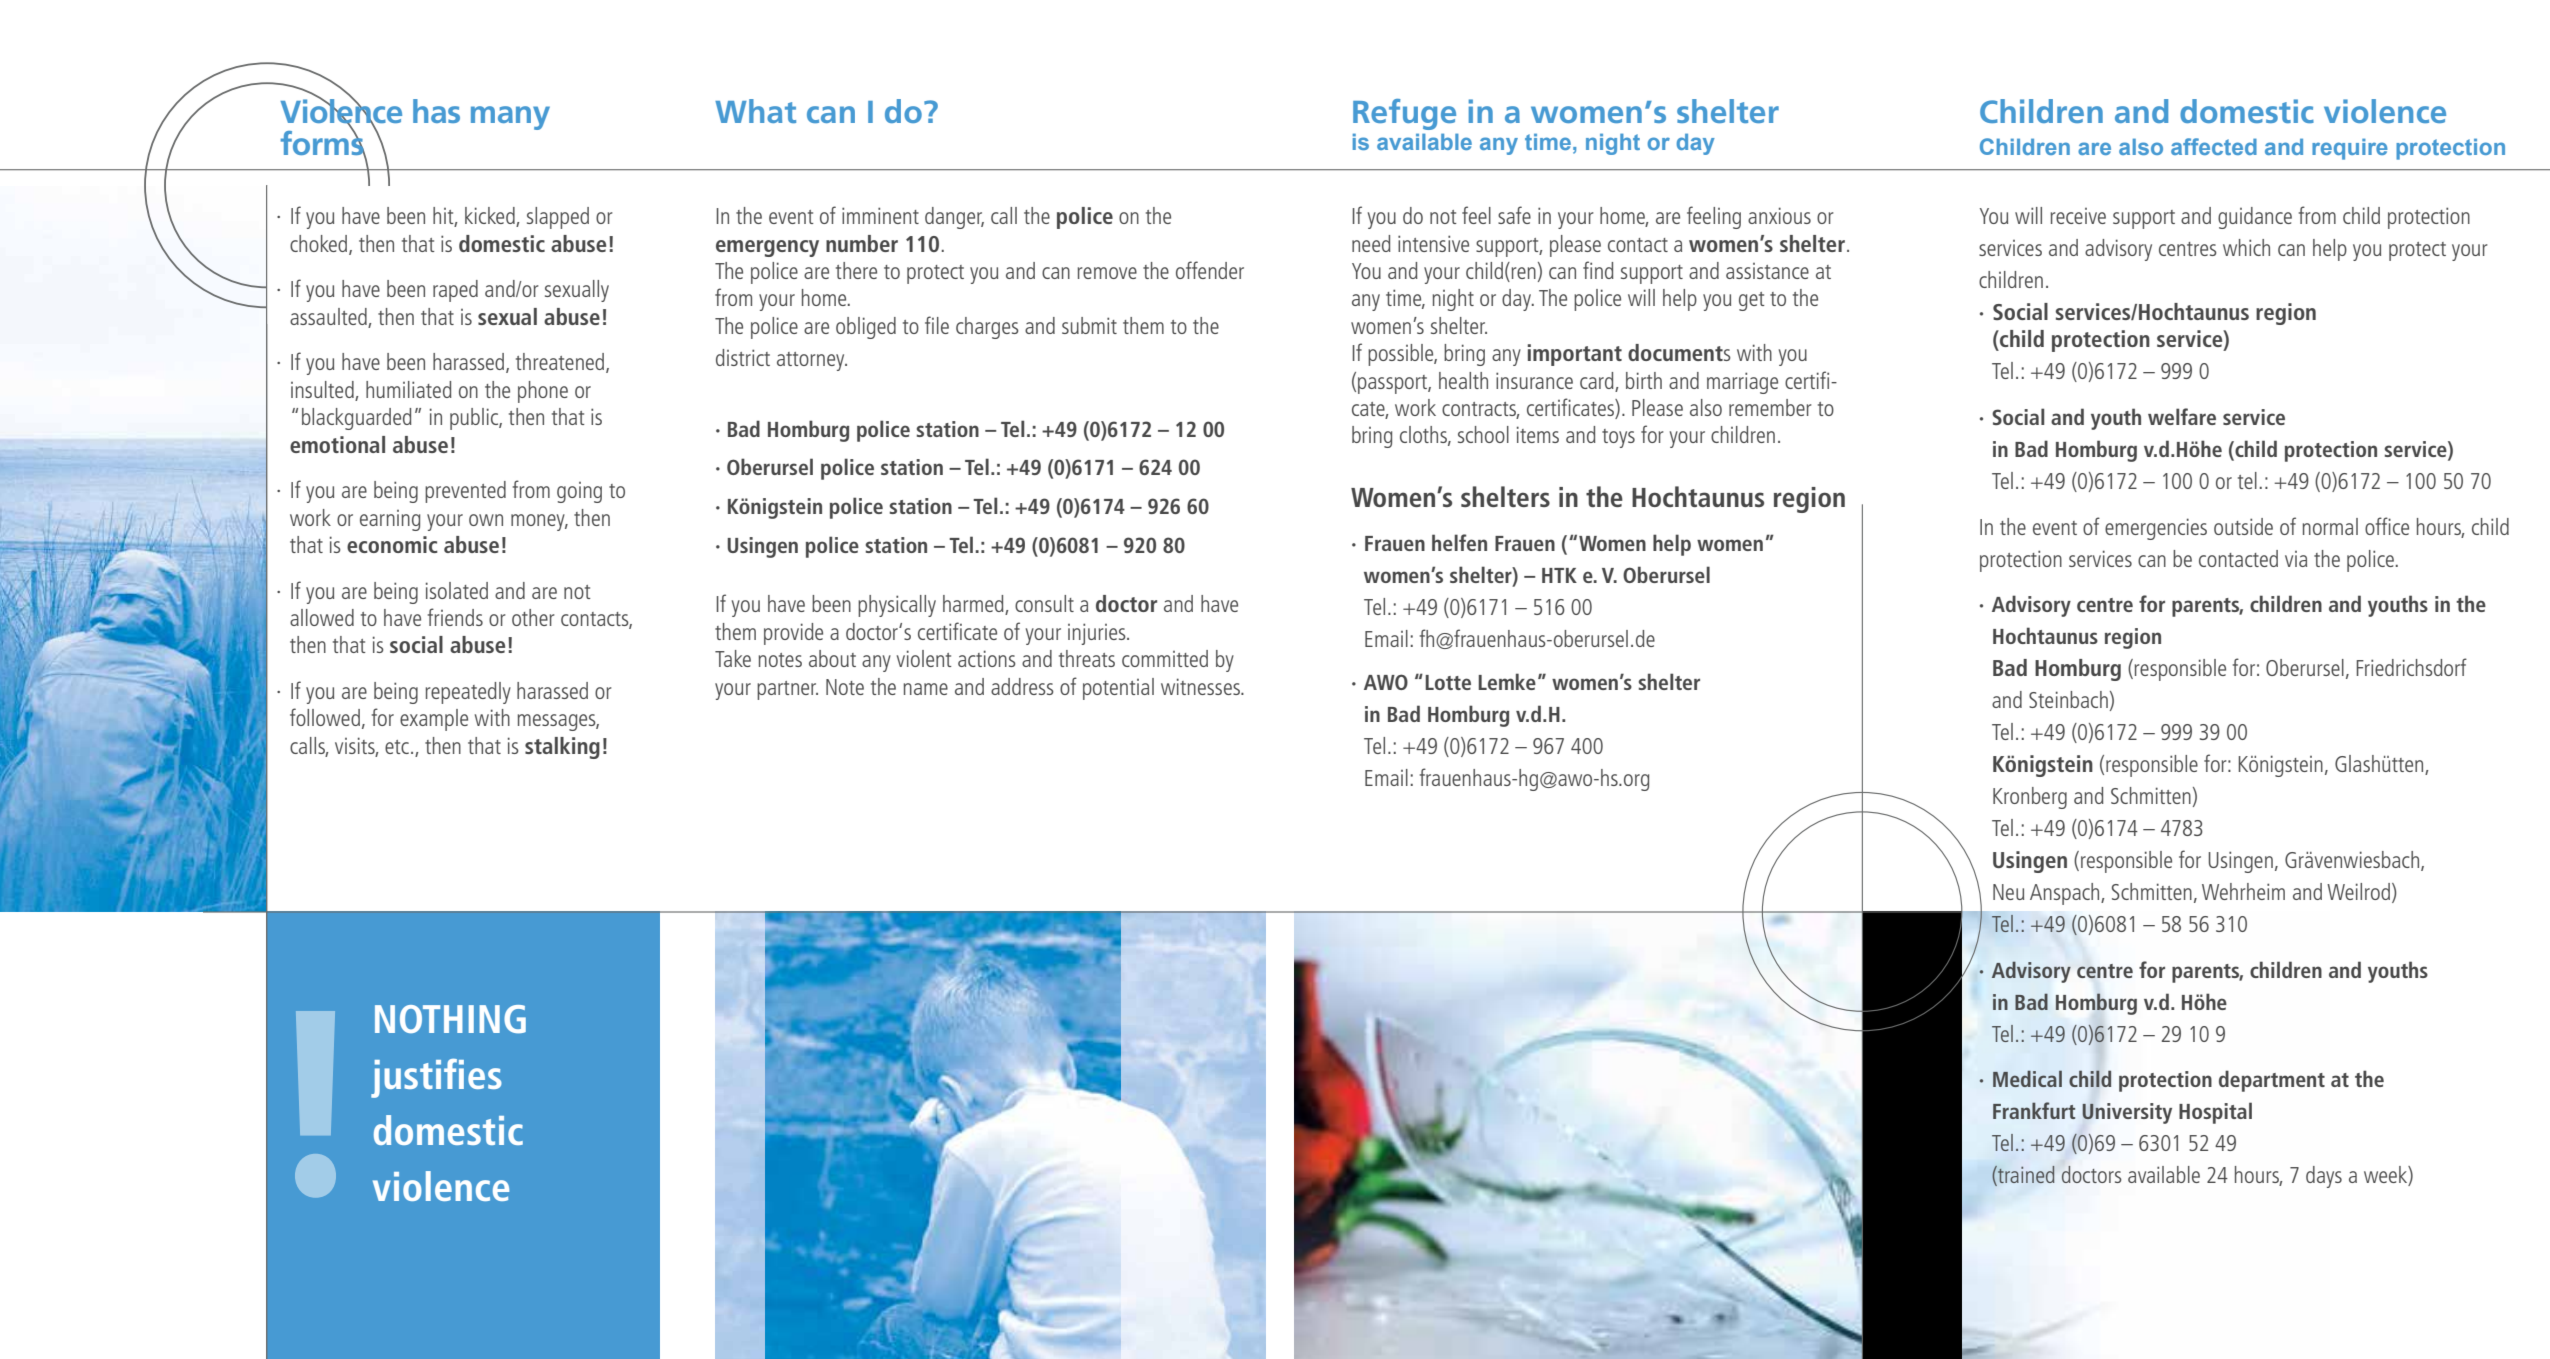 Image resolution: width=2550 pixels, height=1359 pixels. Describe the element at coordinates (1448, 682) in the document. I see `Lotte` at that location.
